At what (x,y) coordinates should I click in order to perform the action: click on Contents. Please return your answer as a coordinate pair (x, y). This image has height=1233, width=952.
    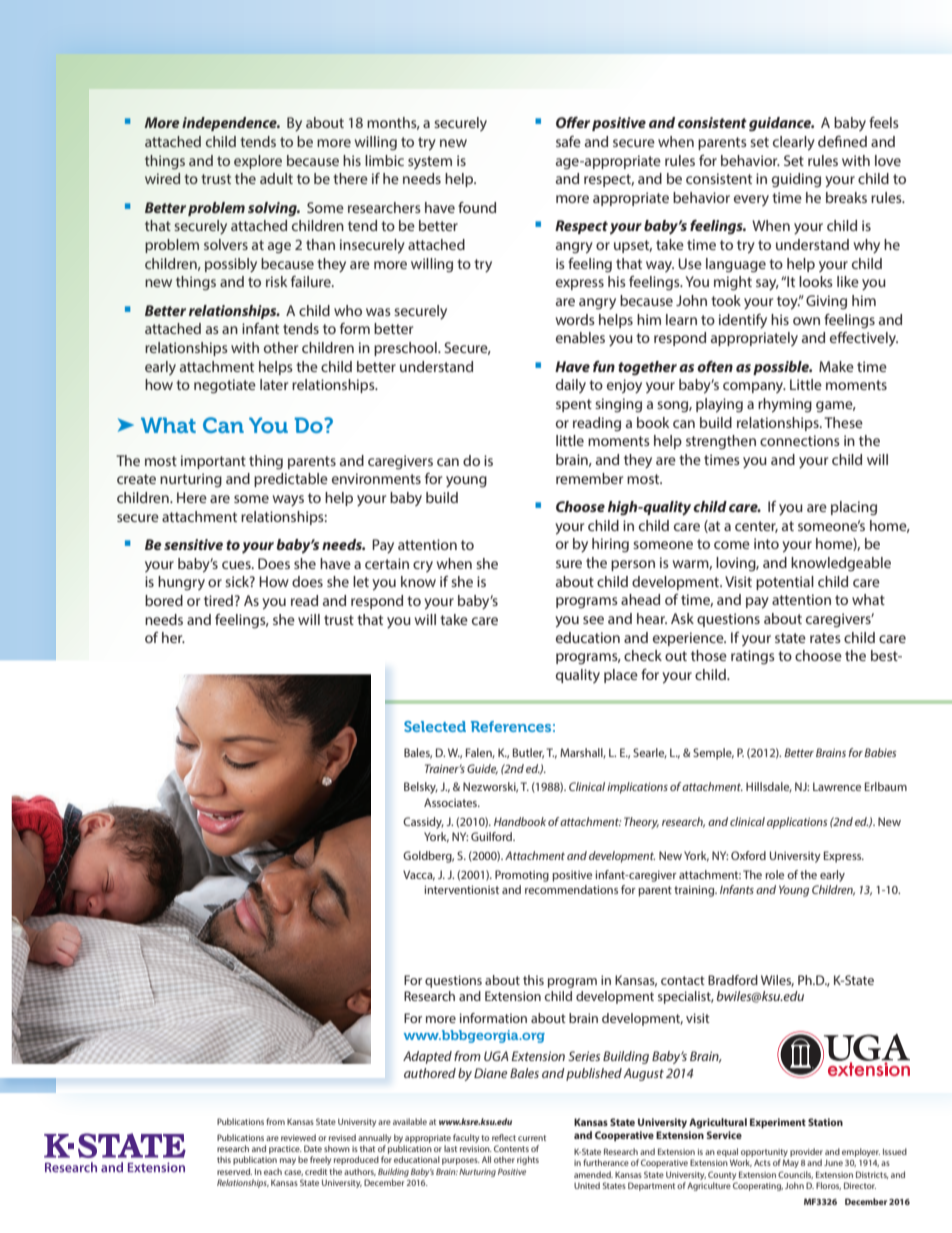
    Looking at the image, I should click on (511, 1148).
